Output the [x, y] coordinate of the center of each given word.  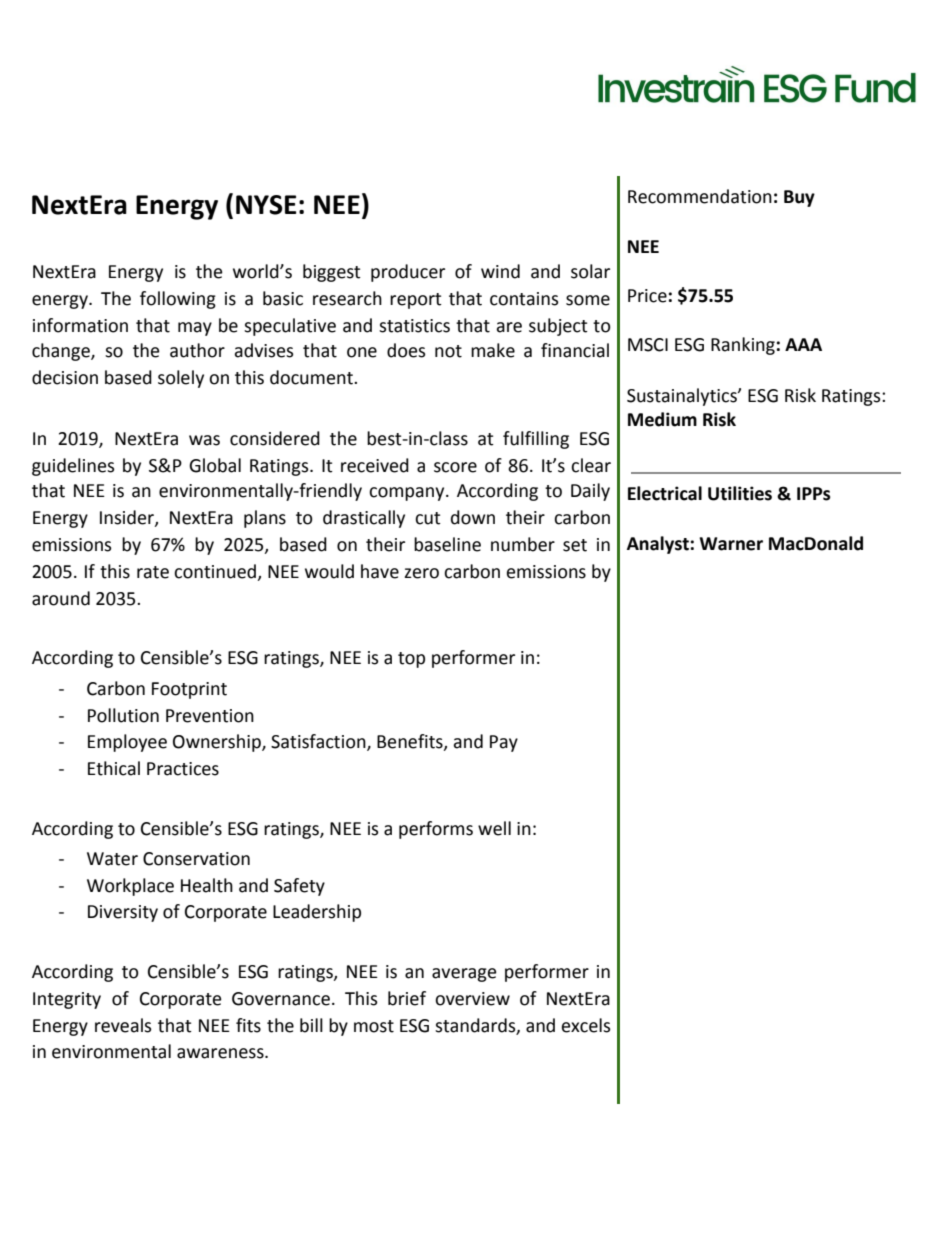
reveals [123, 1025]
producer [408, 273]
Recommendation [700, 196]
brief [407, 998]
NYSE [266, 205]
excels [586, 1025]
